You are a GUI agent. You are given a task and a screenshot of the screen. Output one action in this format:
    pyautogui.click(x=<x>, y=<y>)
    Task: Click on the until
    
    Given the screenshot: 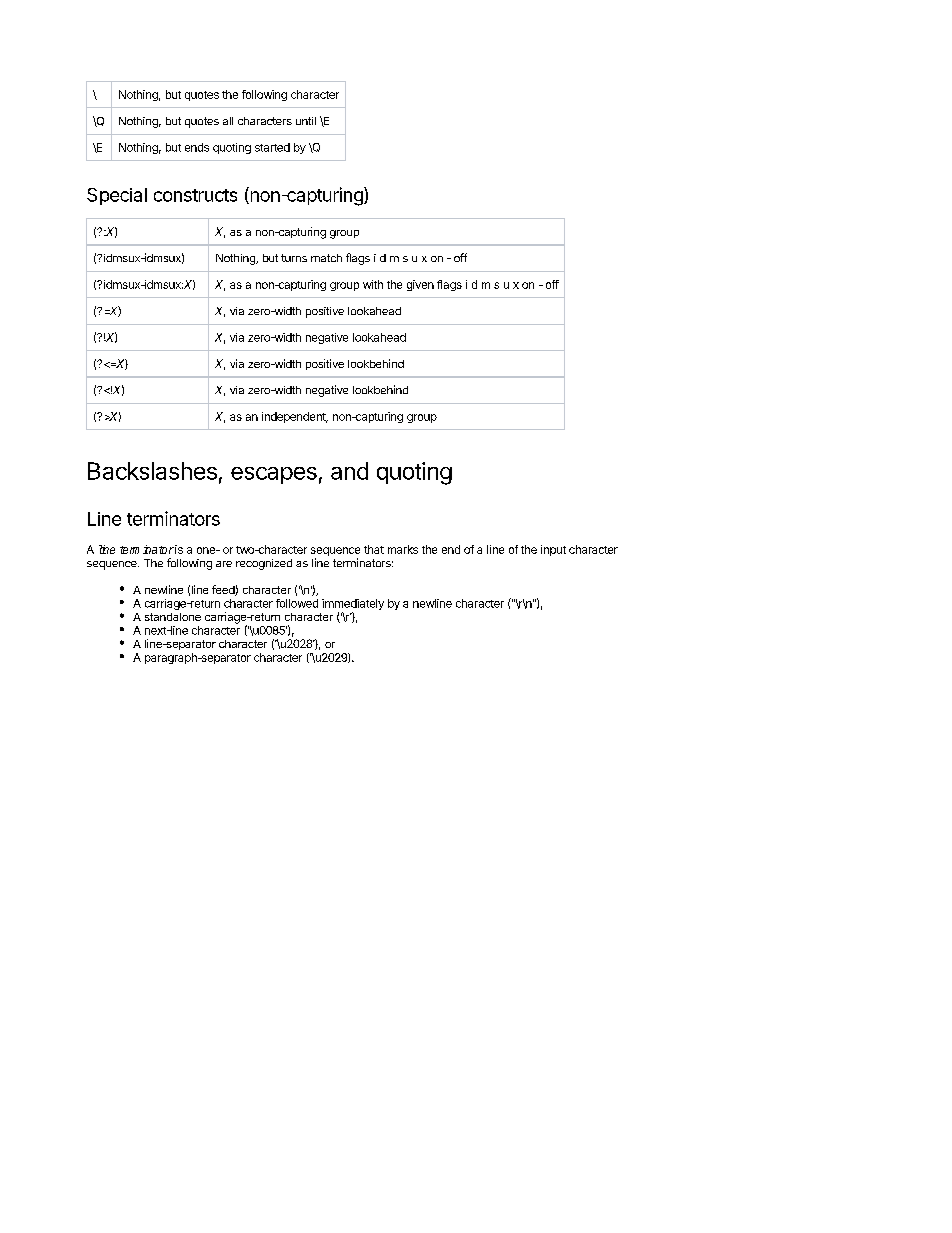 What is the action you would take?
    pyautogui.click(x=306, y=121)
